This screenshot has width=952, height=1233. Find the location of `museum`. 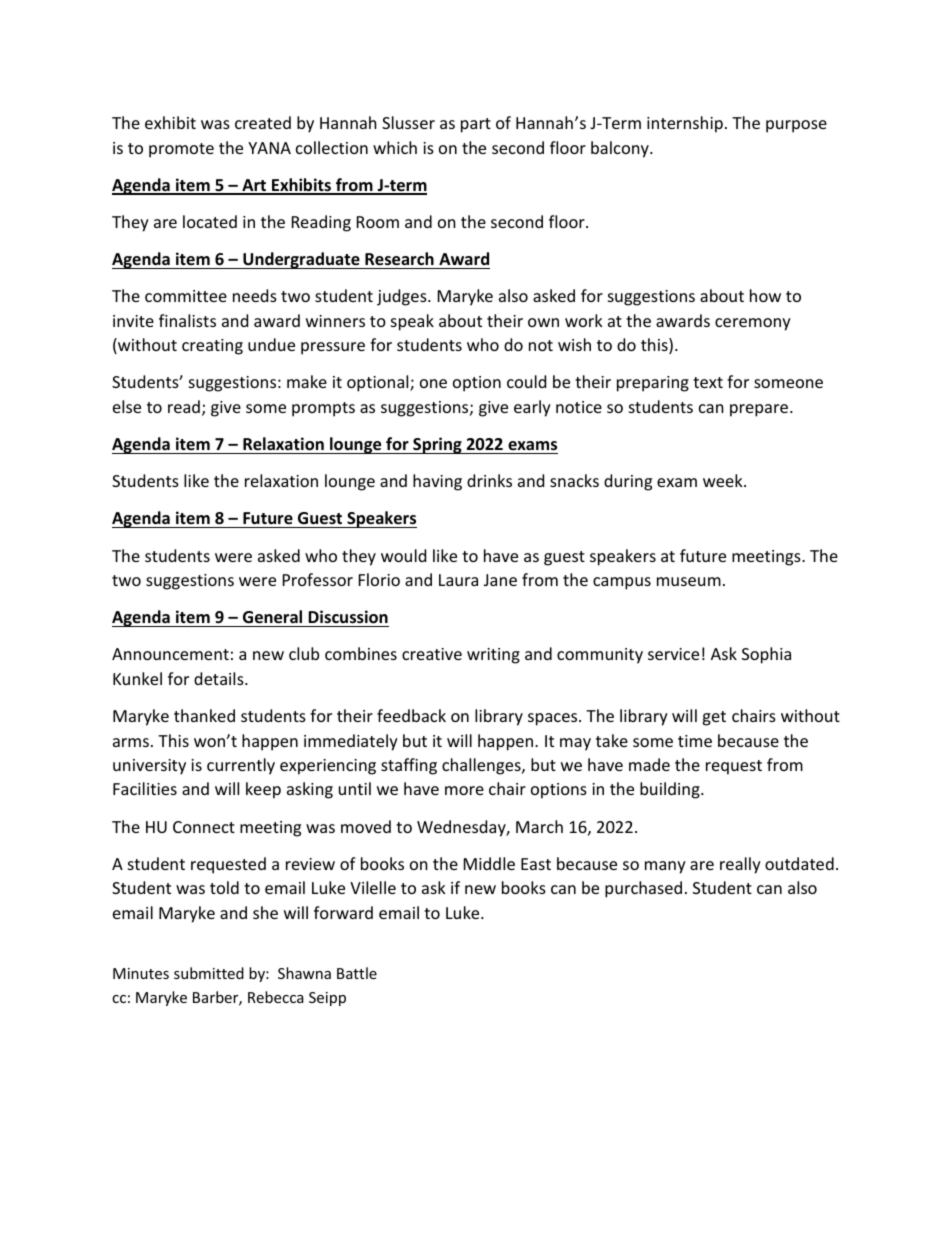

museum is located at coordinates (689, 581).
